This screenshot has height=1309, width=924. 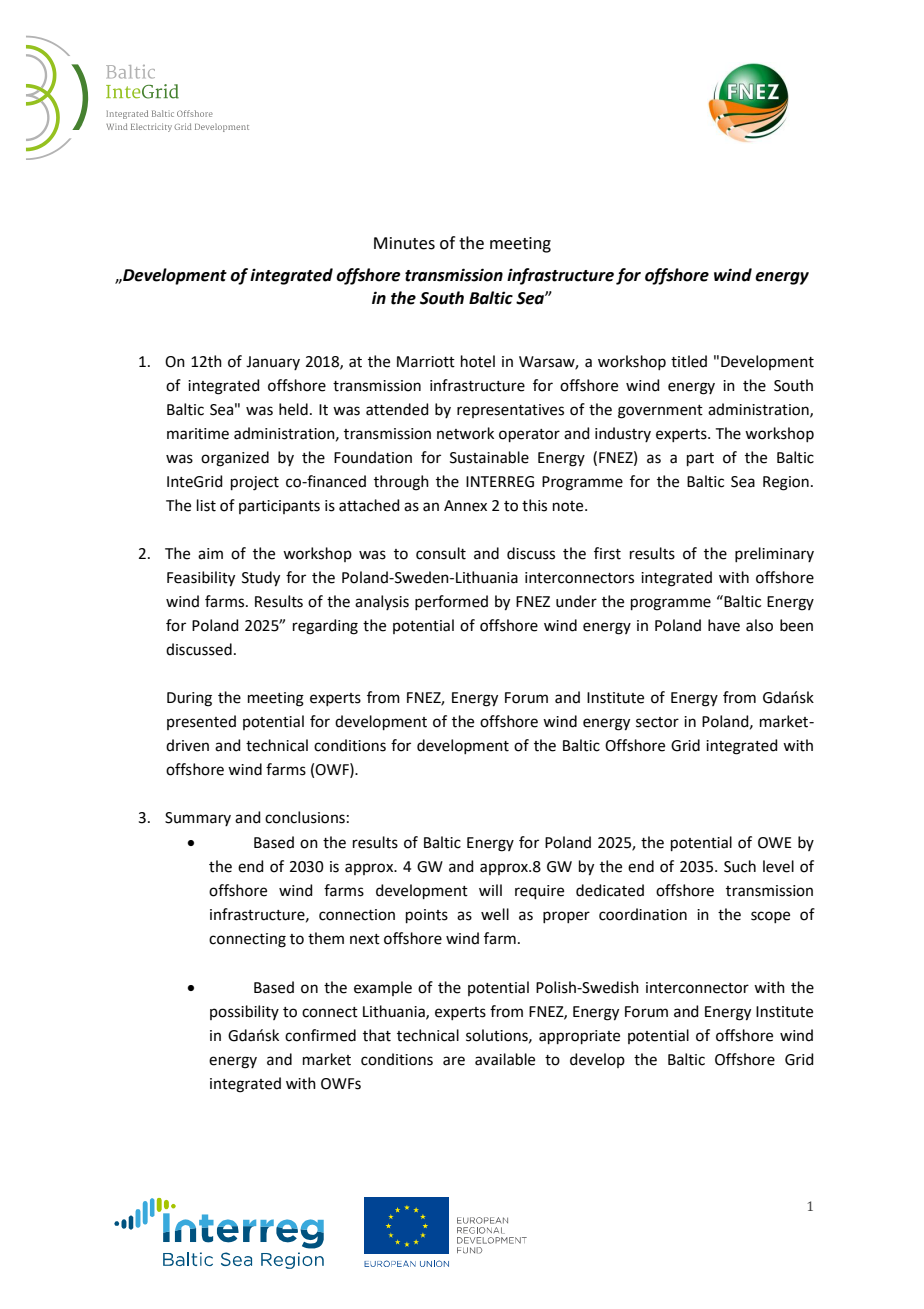 What do you see at coordinates (404, 243) in the screenshot?
I see `Minutes` at bounding box center [404, 243].
